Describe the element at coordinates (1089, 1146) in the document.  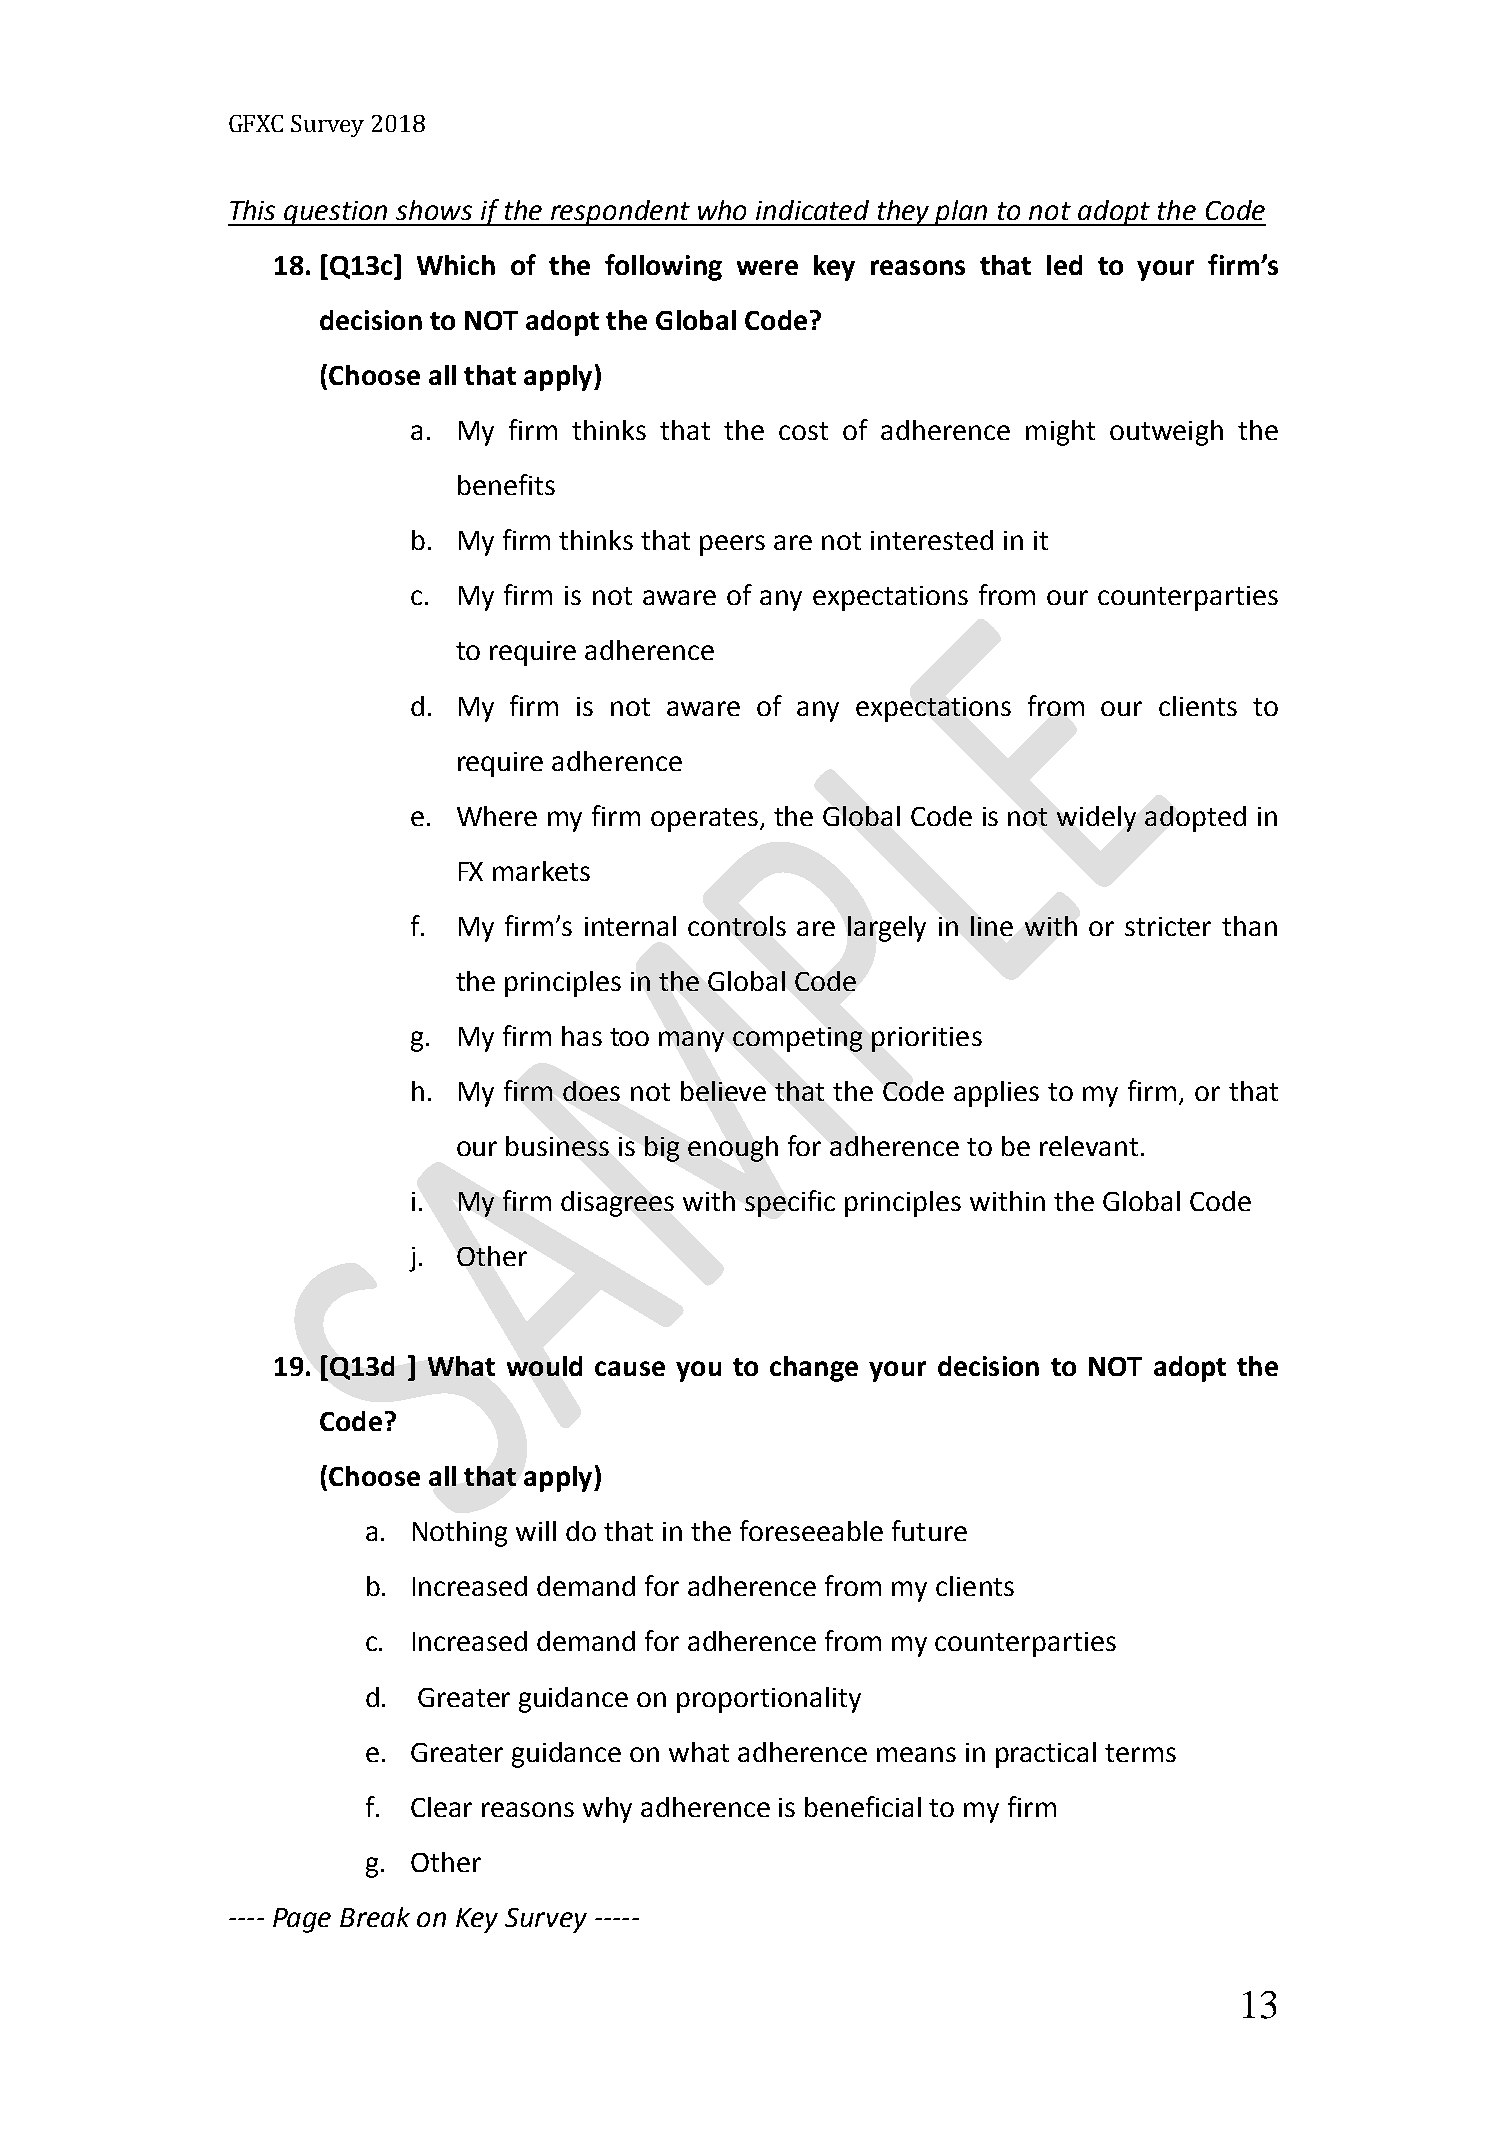
I see `relevant` at that location.
